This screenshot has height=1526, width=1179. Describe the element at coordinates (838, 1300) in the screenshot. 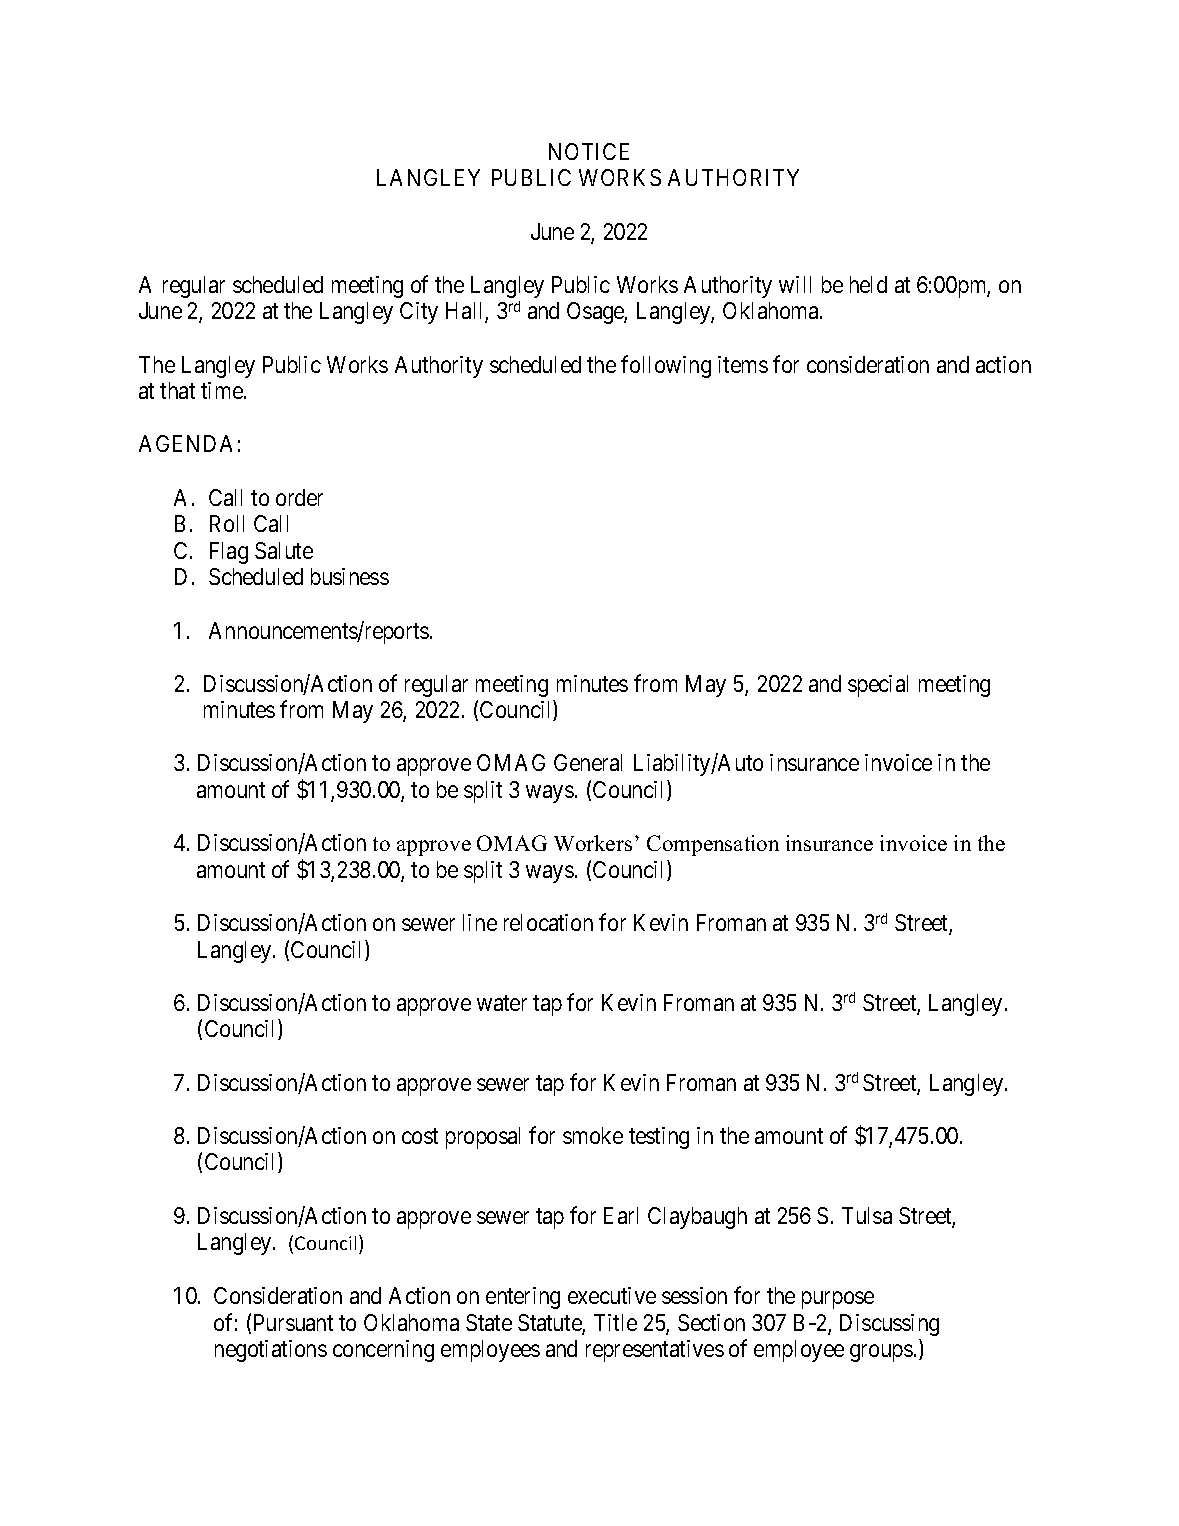

I see `purpose` at that location.
